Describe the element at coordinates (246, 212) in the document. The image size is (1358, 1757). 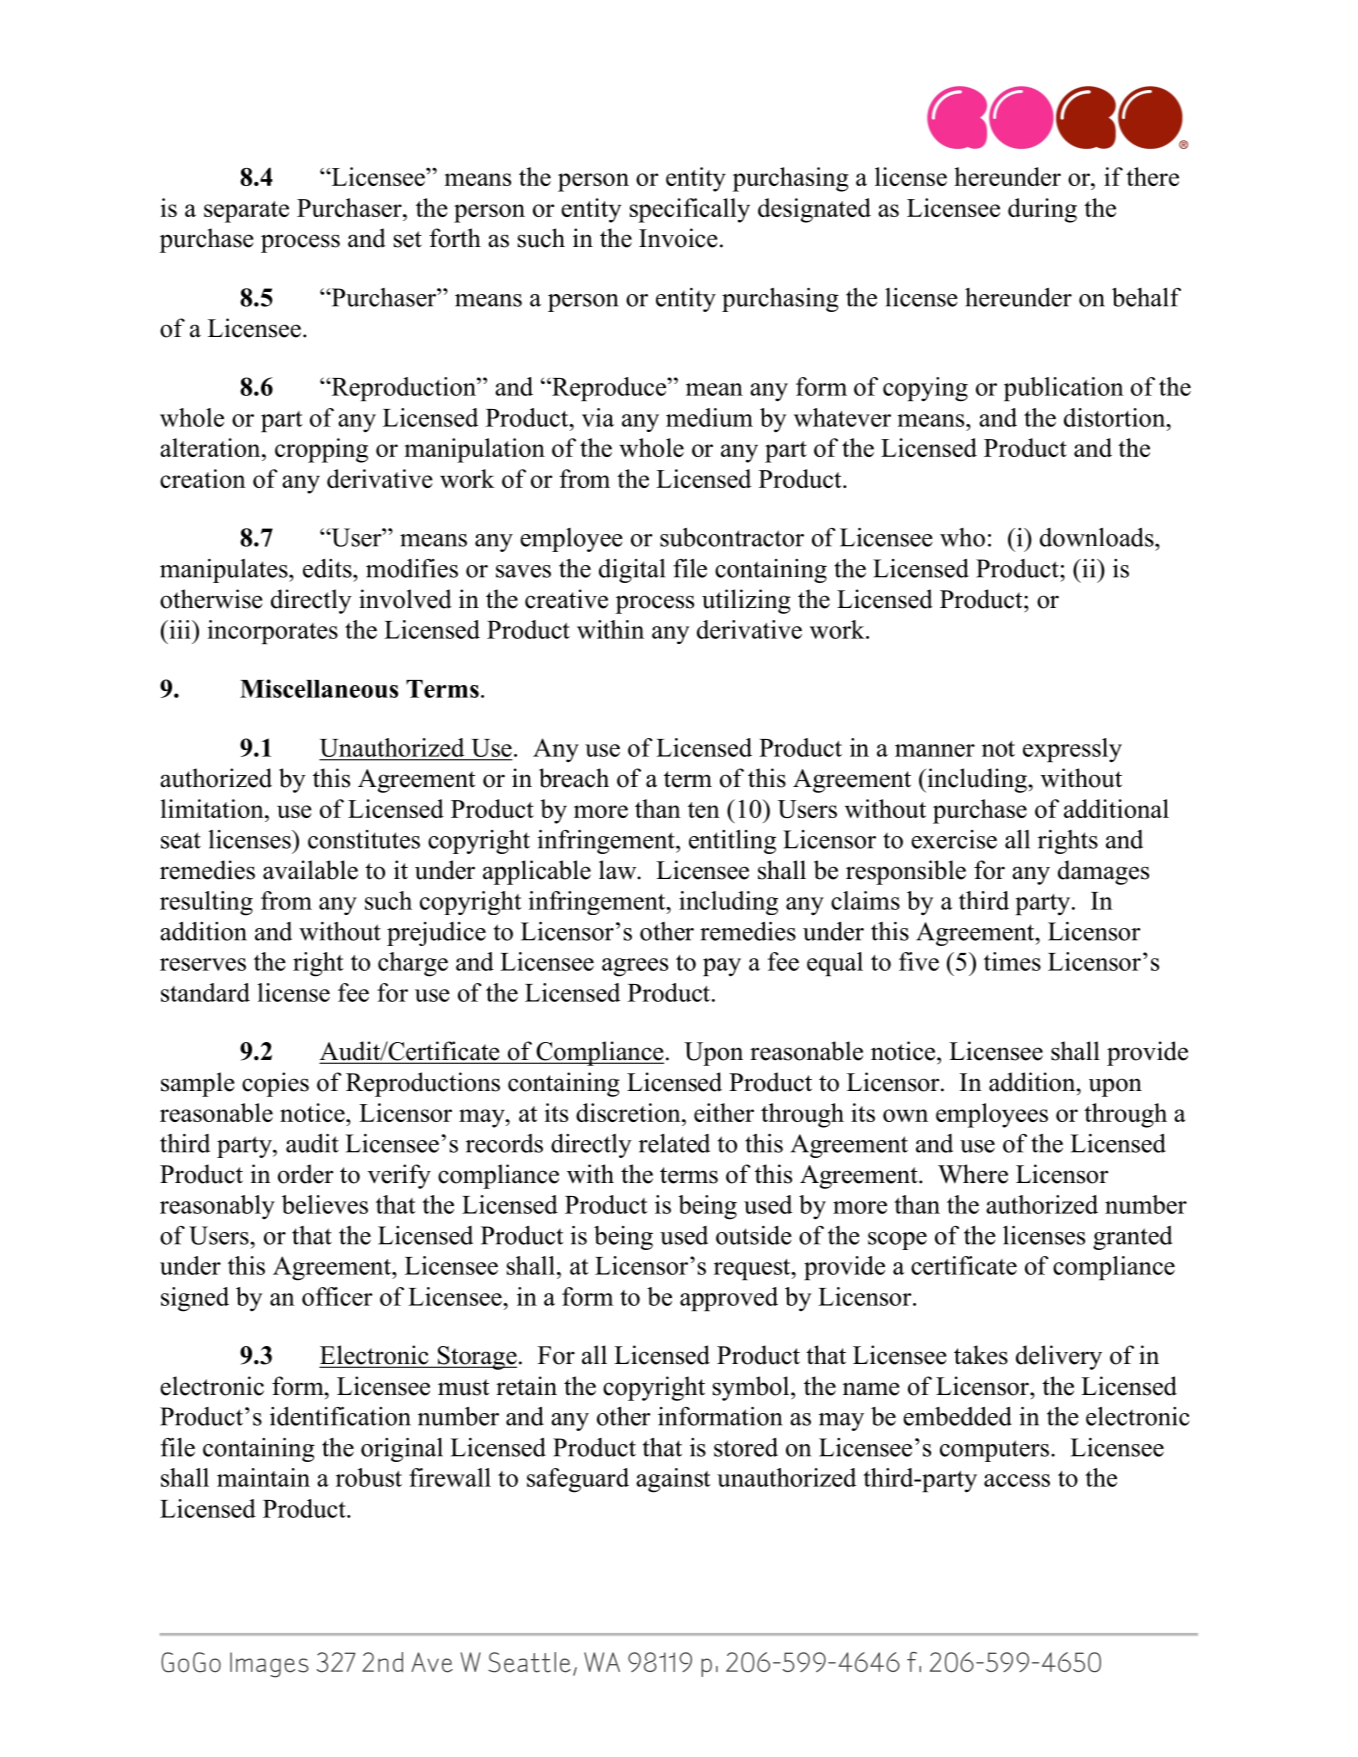
I see `separate` at that location.
